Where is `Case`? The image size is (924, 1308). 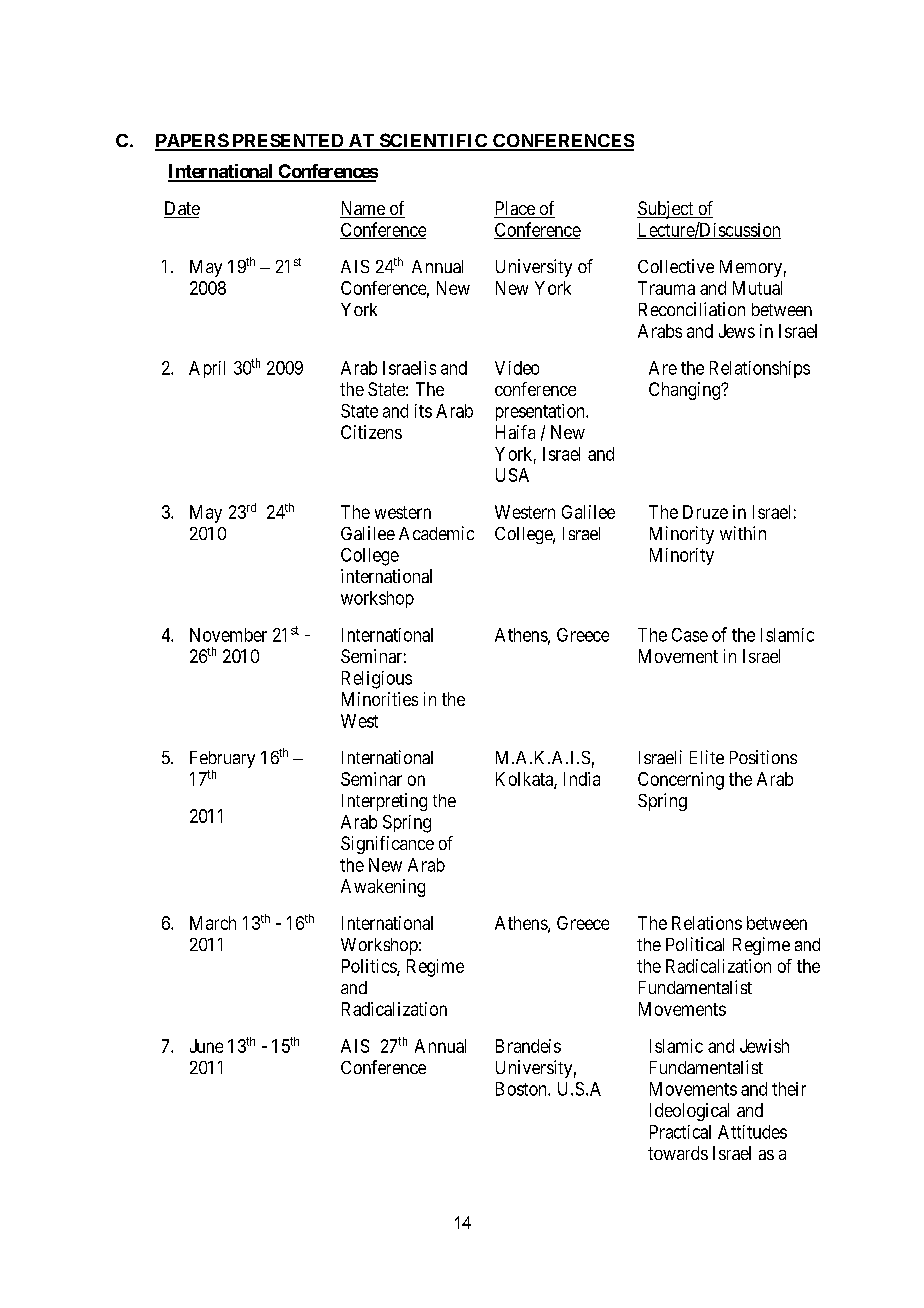
Case is located at coordinates (690, 635).
